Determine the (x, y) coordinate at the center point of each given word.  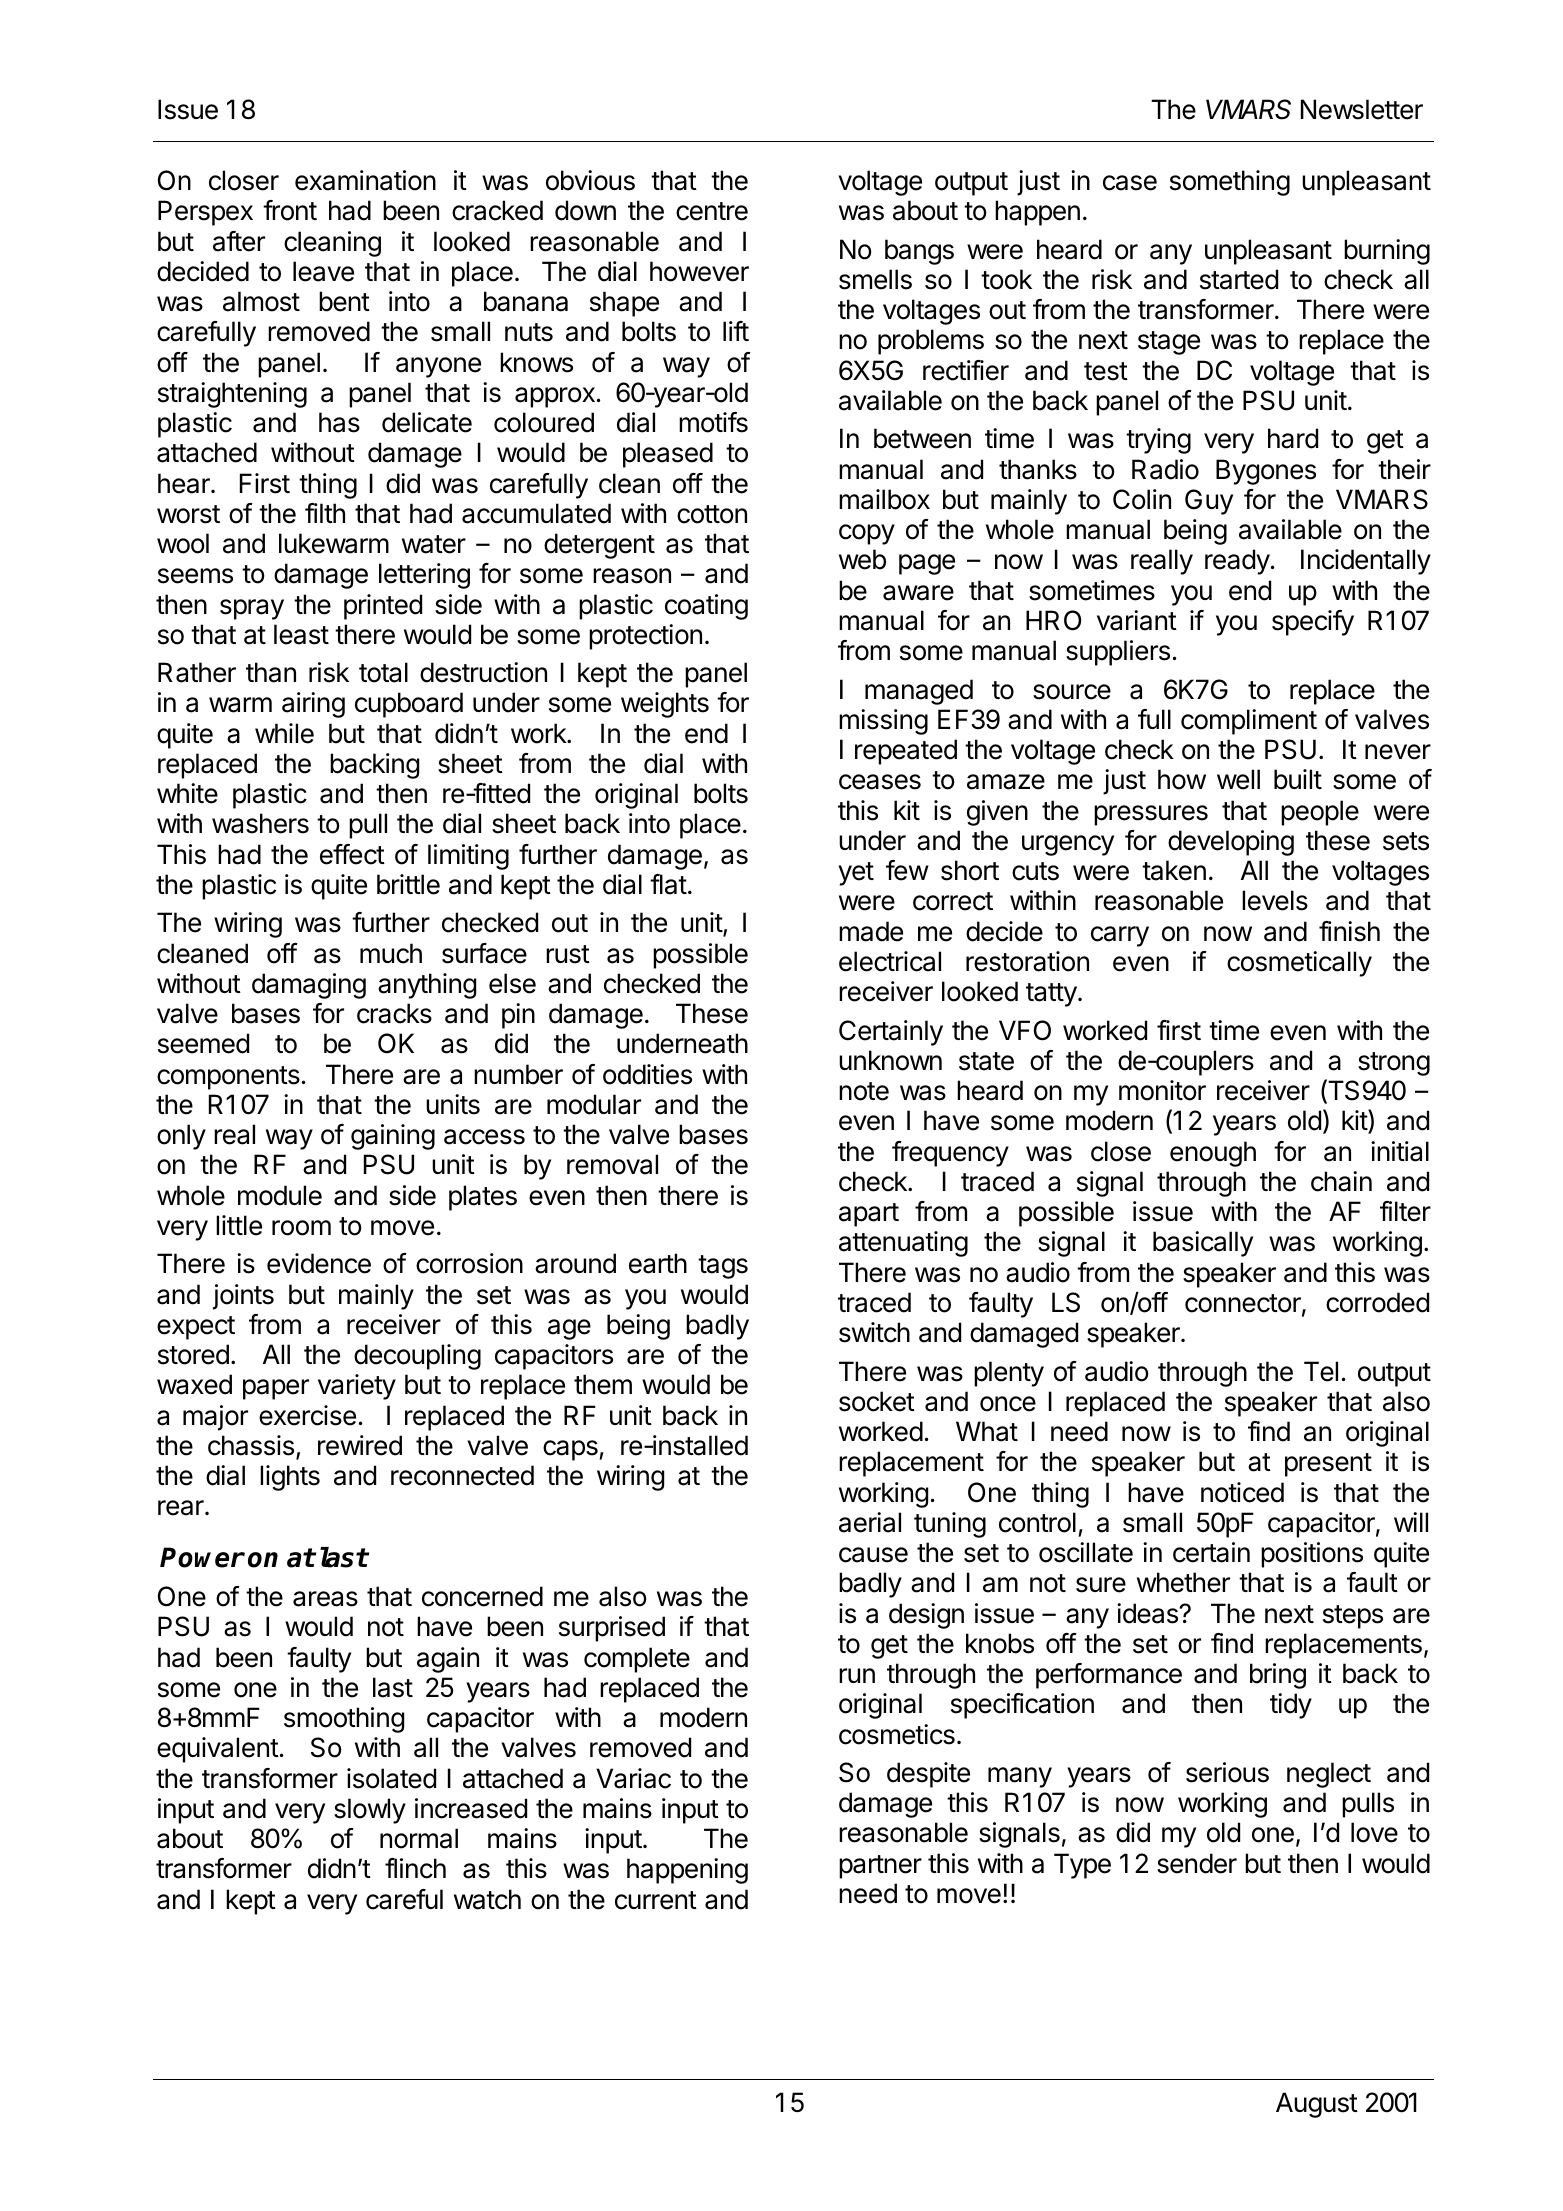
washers (260, 823)
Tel (1321, 1371)
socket (877, 1401)
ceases (880, 782)
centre (712, 211)
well (1238, 779)
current (656, 1900)
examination (365, 180)
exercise (307, 1415)
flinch (415, 1868)
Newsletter (1362, 109)
